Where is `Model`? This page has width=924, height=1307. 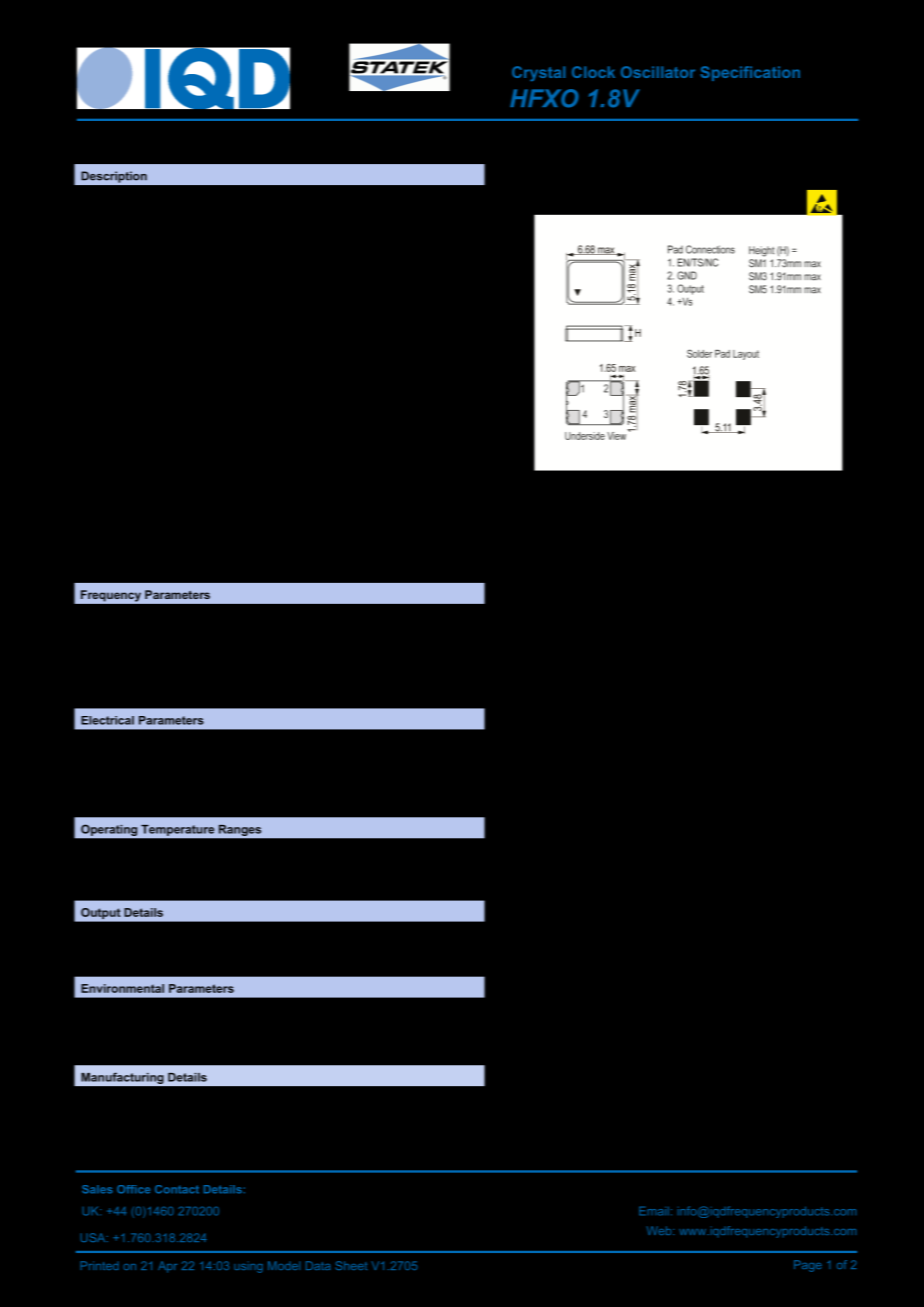
Model is located at coordinates (284, 1265).
